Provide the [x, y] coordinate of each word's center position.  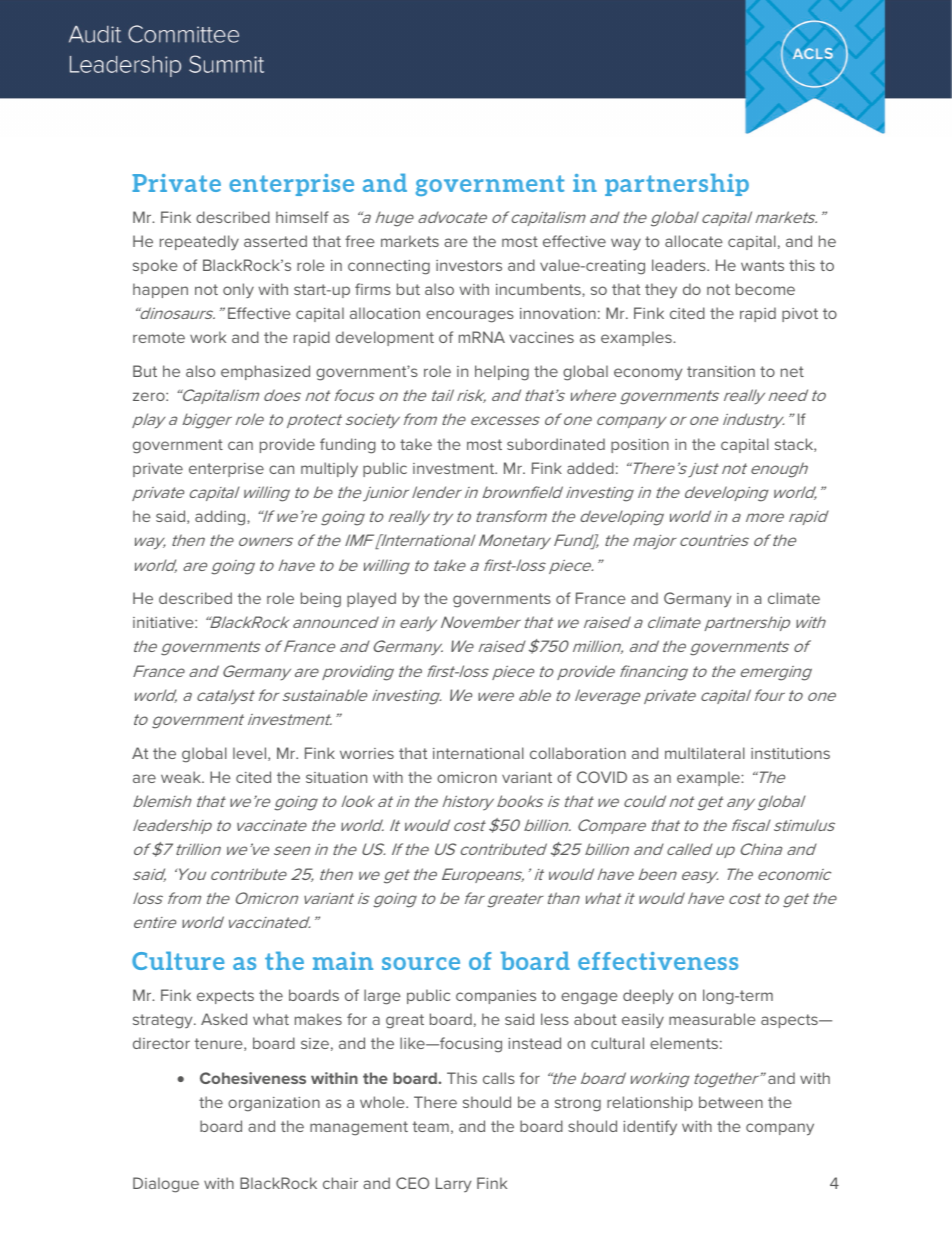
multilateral [705, 753]
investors [469, 265]
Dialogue [166, 1185]
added [590, 468]
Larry [453, 1184]
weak [182, 777]
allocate [694, 241]
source [421, 963]
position [640, 446]
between [731, 1102]
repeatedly [199, 242]
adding [221, 518]
